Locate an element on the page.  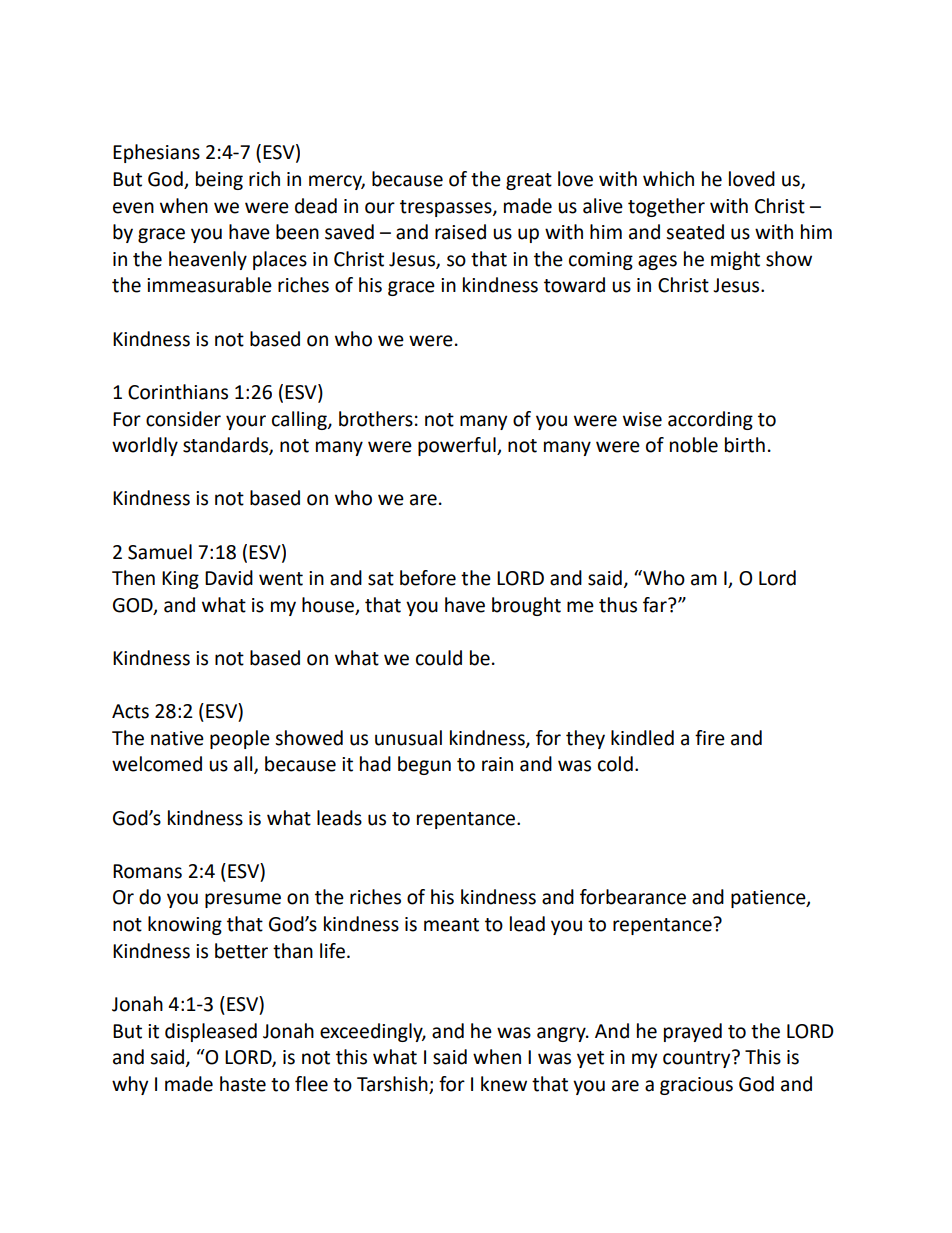
which is located at coordinates (668, 179).
